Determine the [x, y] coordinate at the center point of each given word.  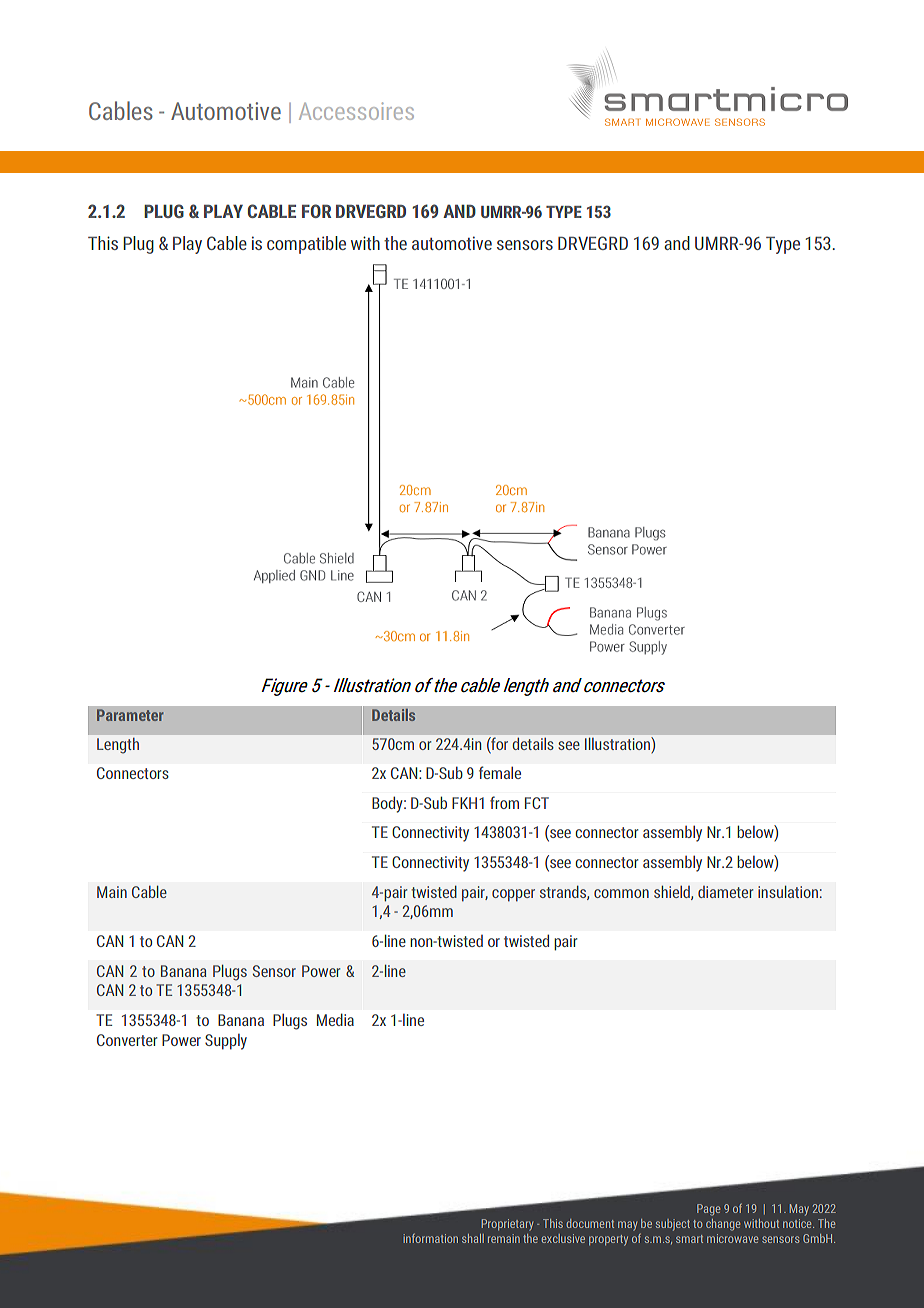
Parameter [130, 715]
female [500, 772]
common [621, 893]
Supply [226, 1042]
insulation [788, 892]
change [723, 1225]
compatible [306, 245]
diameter [725, 892]
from [504, 802]
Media [335, 1019]
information [431, 1238]
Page [708, 1210]
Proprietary [507, 1225]
